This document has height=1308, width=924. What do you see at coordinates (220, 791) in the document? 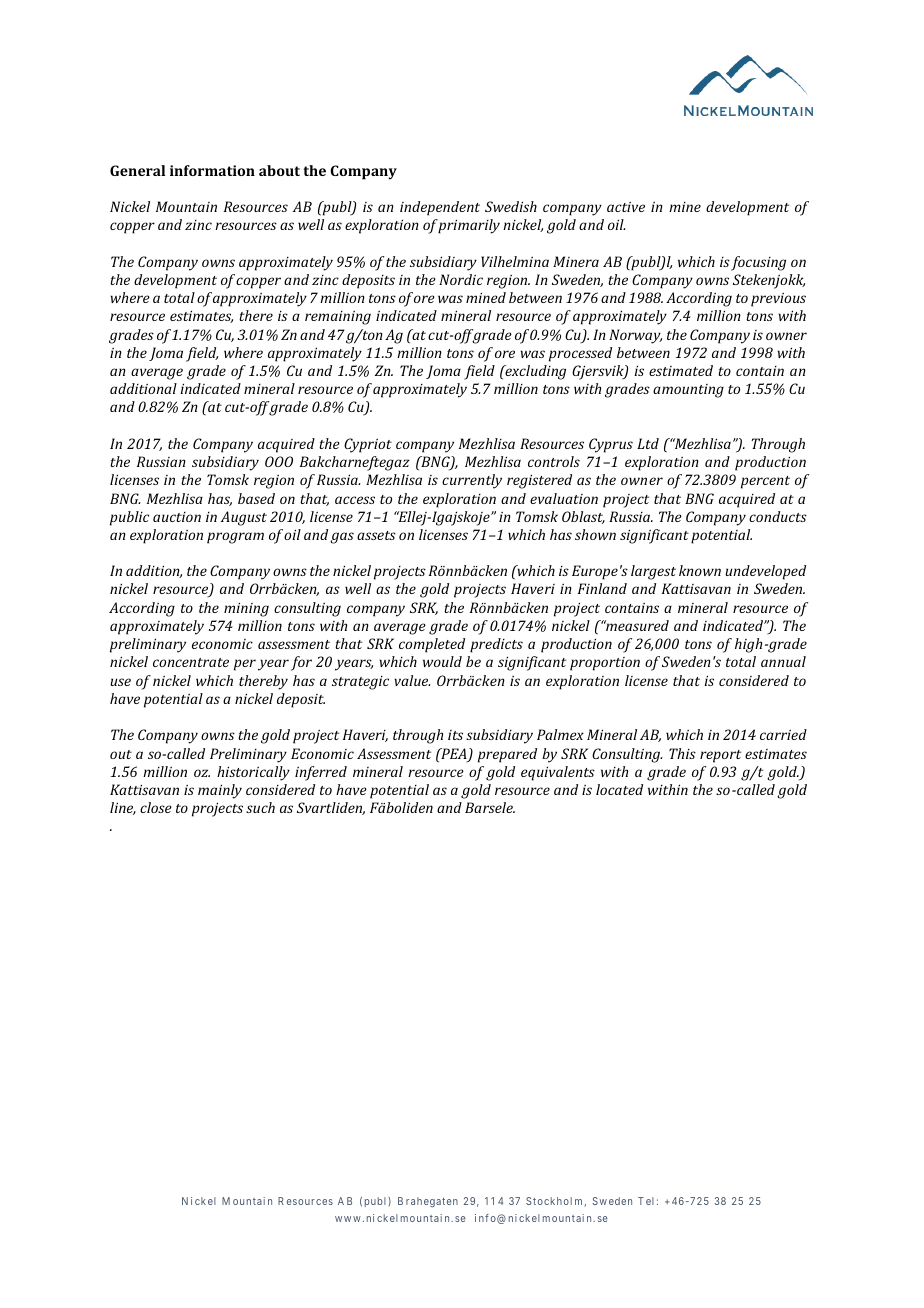
I see `mainly` at bounding box center [220, 791].
